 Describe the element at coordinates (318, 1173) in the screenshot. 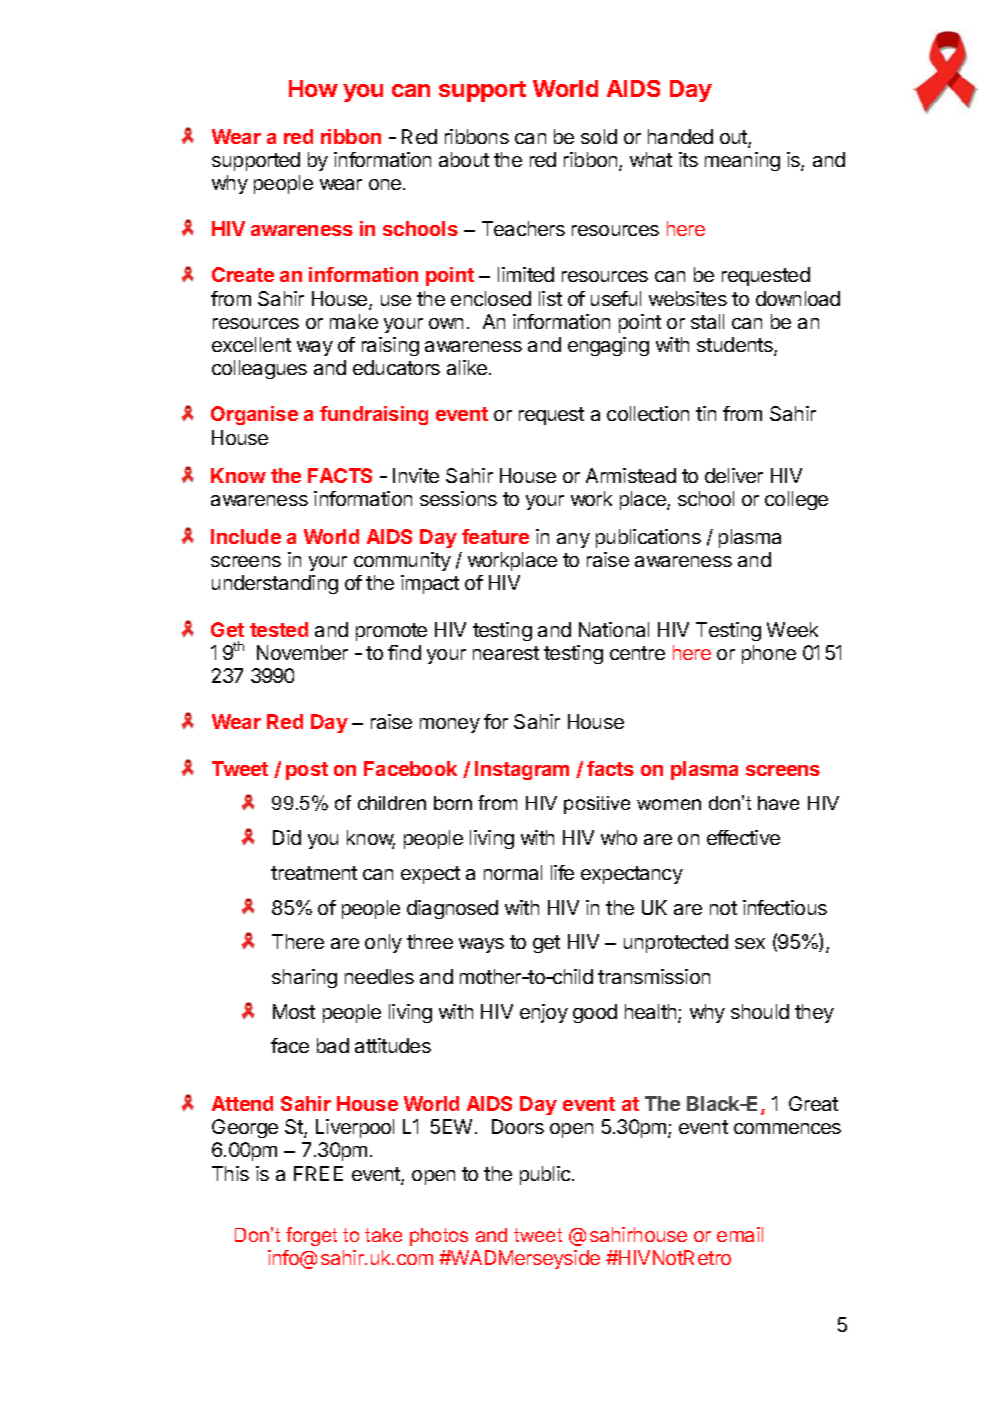

I see `FREE` at that location.
